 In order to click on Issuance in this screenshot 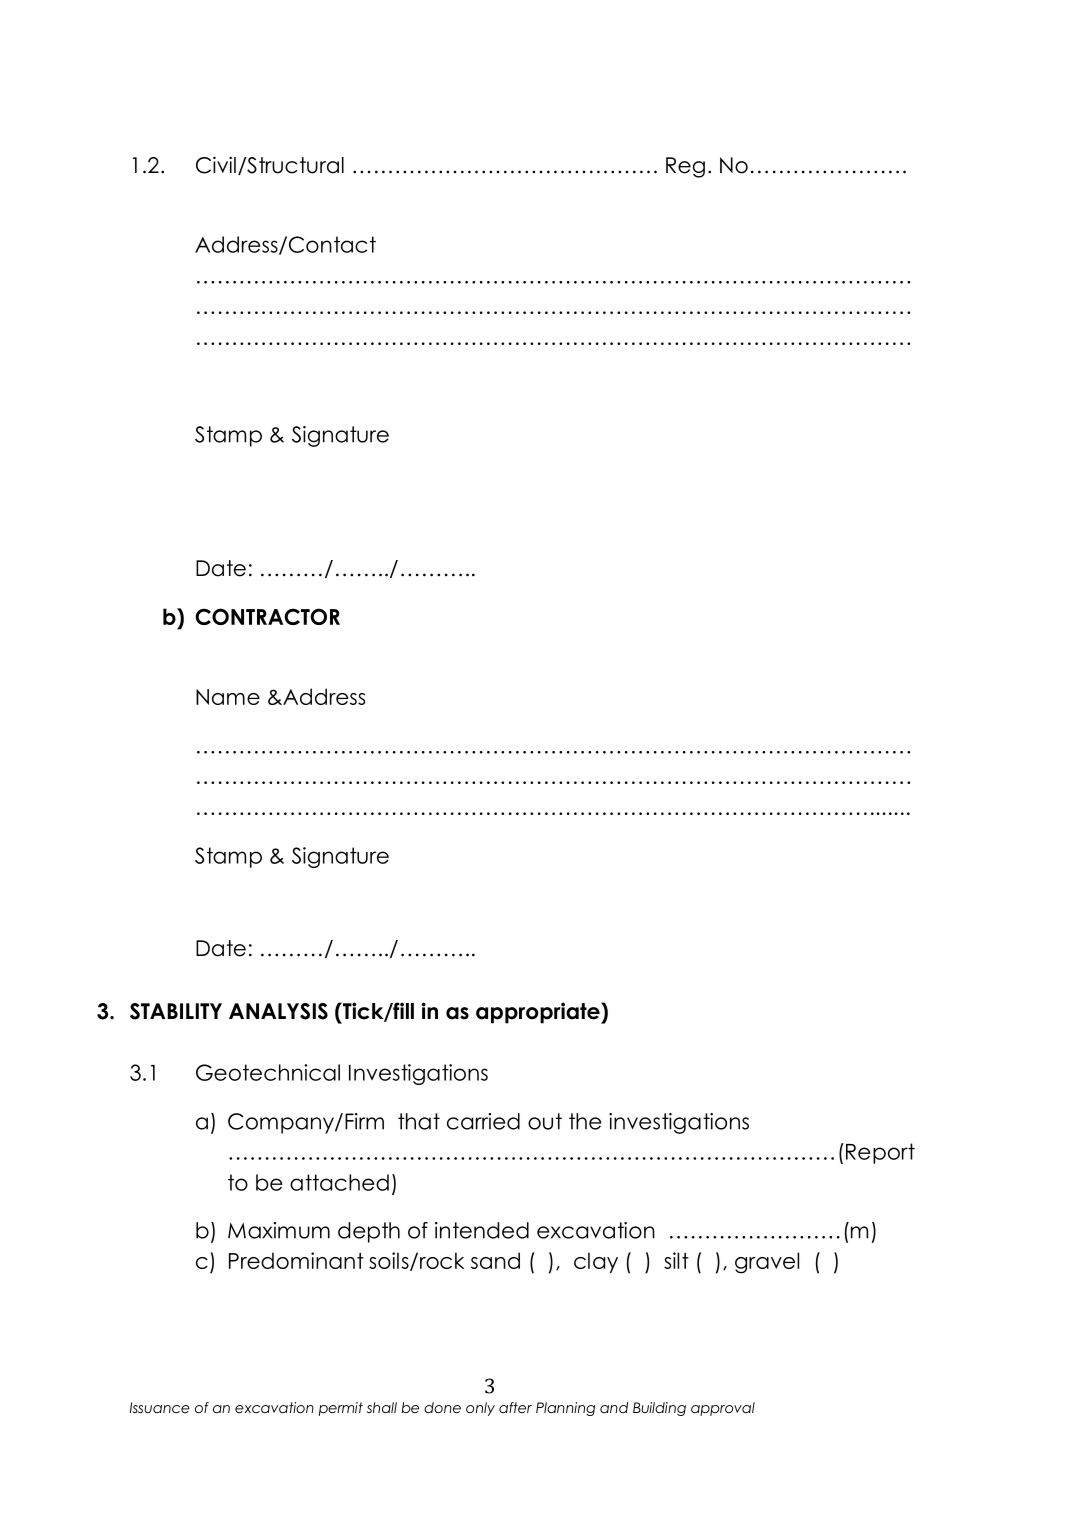, I will do `click(160, 1407)`.
